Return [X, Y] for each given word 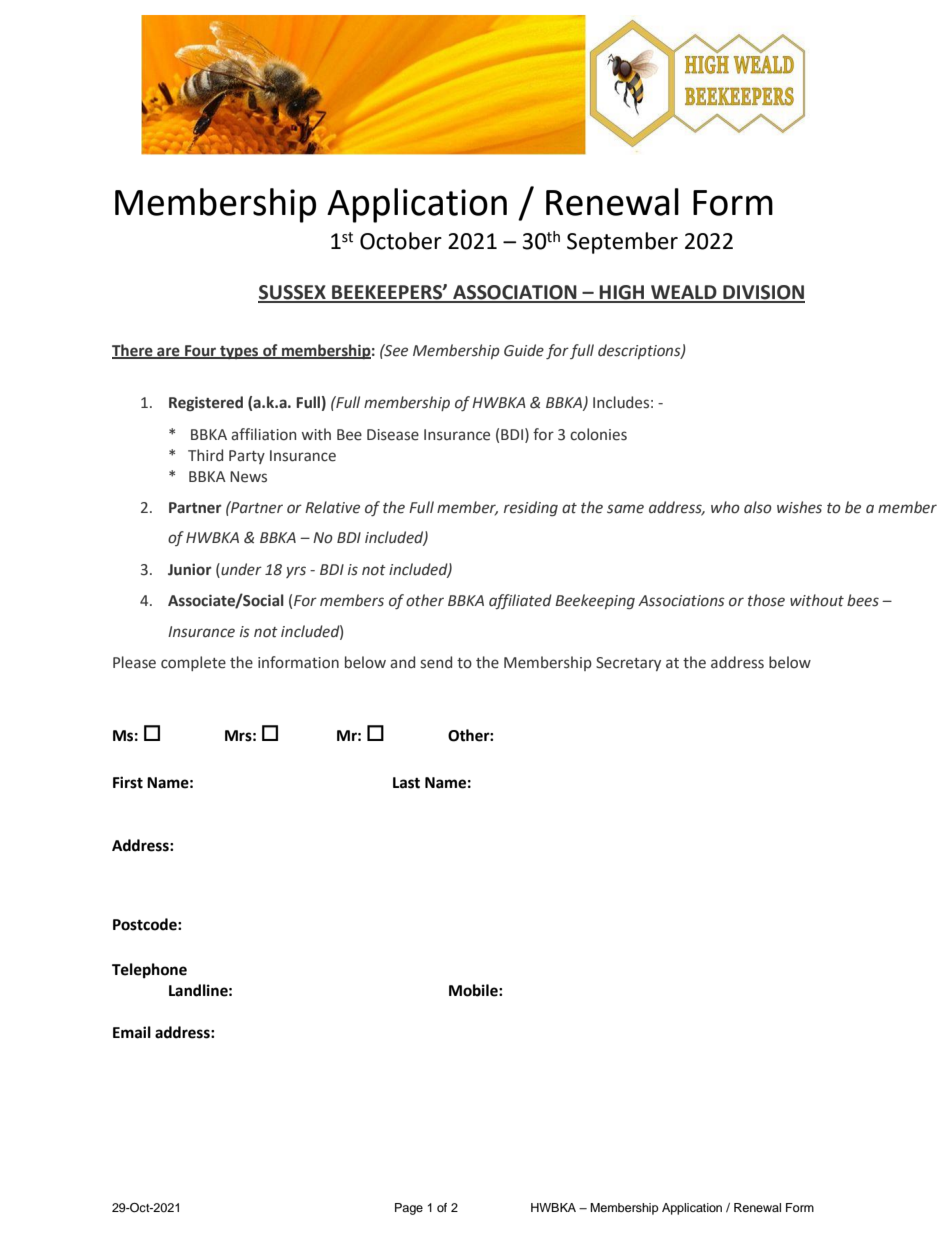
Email [132, 1032]
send [436, 662]
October [401, 241]
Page [409, 1209]
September [622, 243]
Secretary [628, 664]
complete [193, 663]
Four [201, 351]
